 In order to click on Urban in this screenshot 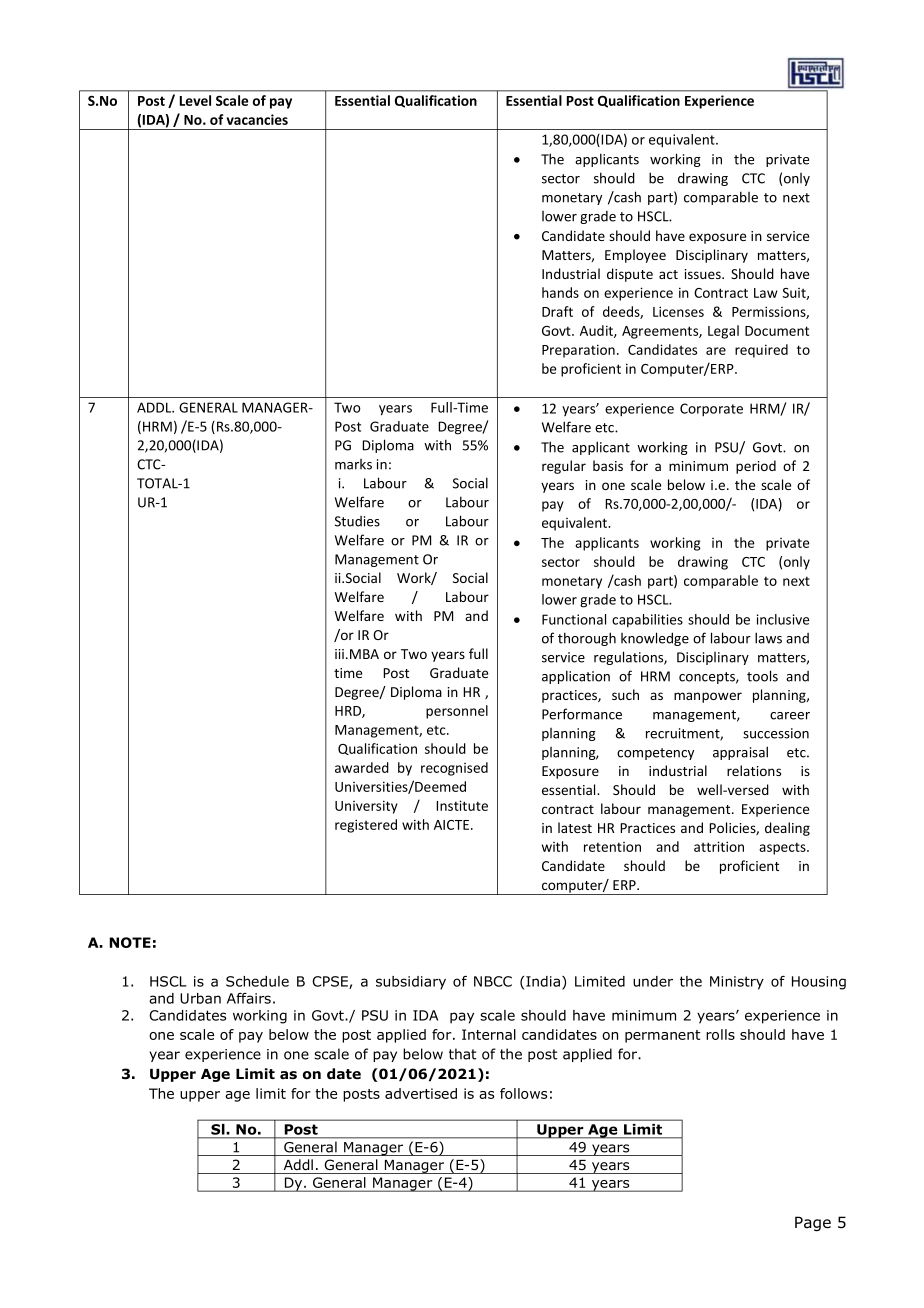, I will do `click(200, 998)`.
